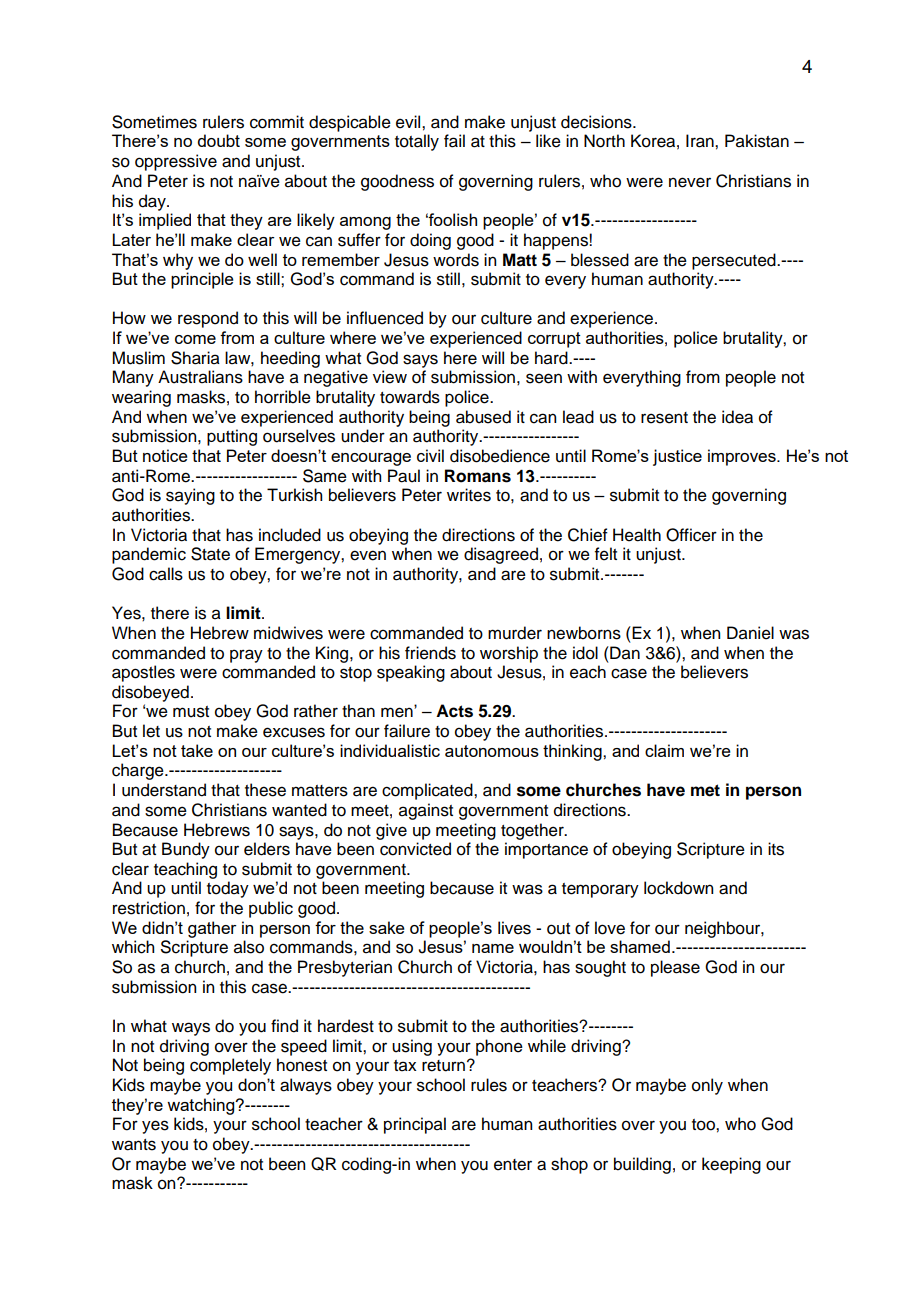 The height and width of the page is (1308, 924). Describe the element at coordinates (218, 140) in the page. I see `doubt` at that location.
